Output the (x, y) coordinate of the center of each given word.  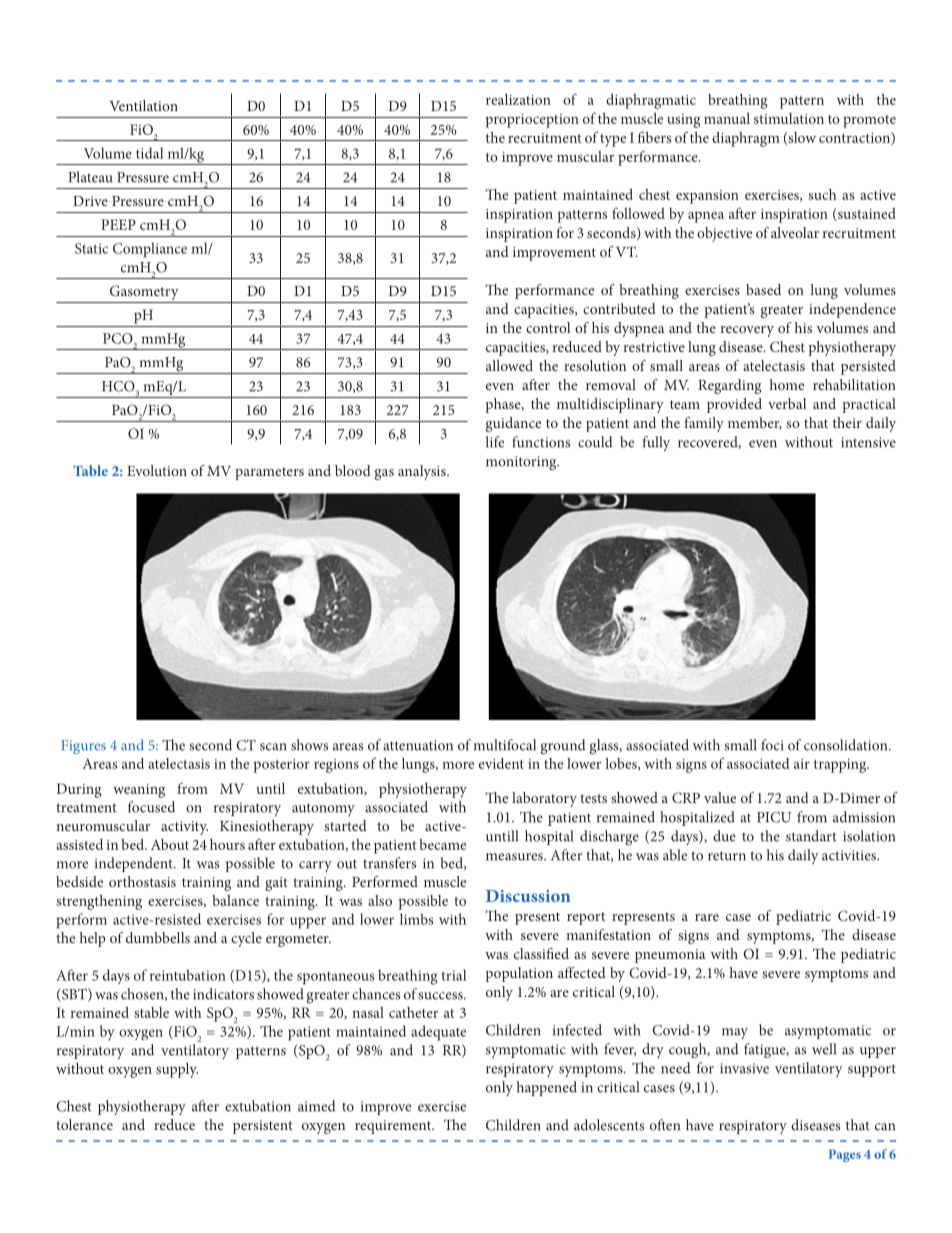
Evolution (157, 470)
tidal (149, 153)
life (495, 442)
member (755, 423)
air (802, 764)
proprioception (532, 121)
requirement (394, 1127)
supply (177, 1070)
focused (151, 807)
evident (501, 763)
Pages (845, 1155)
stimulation (789, 118)
